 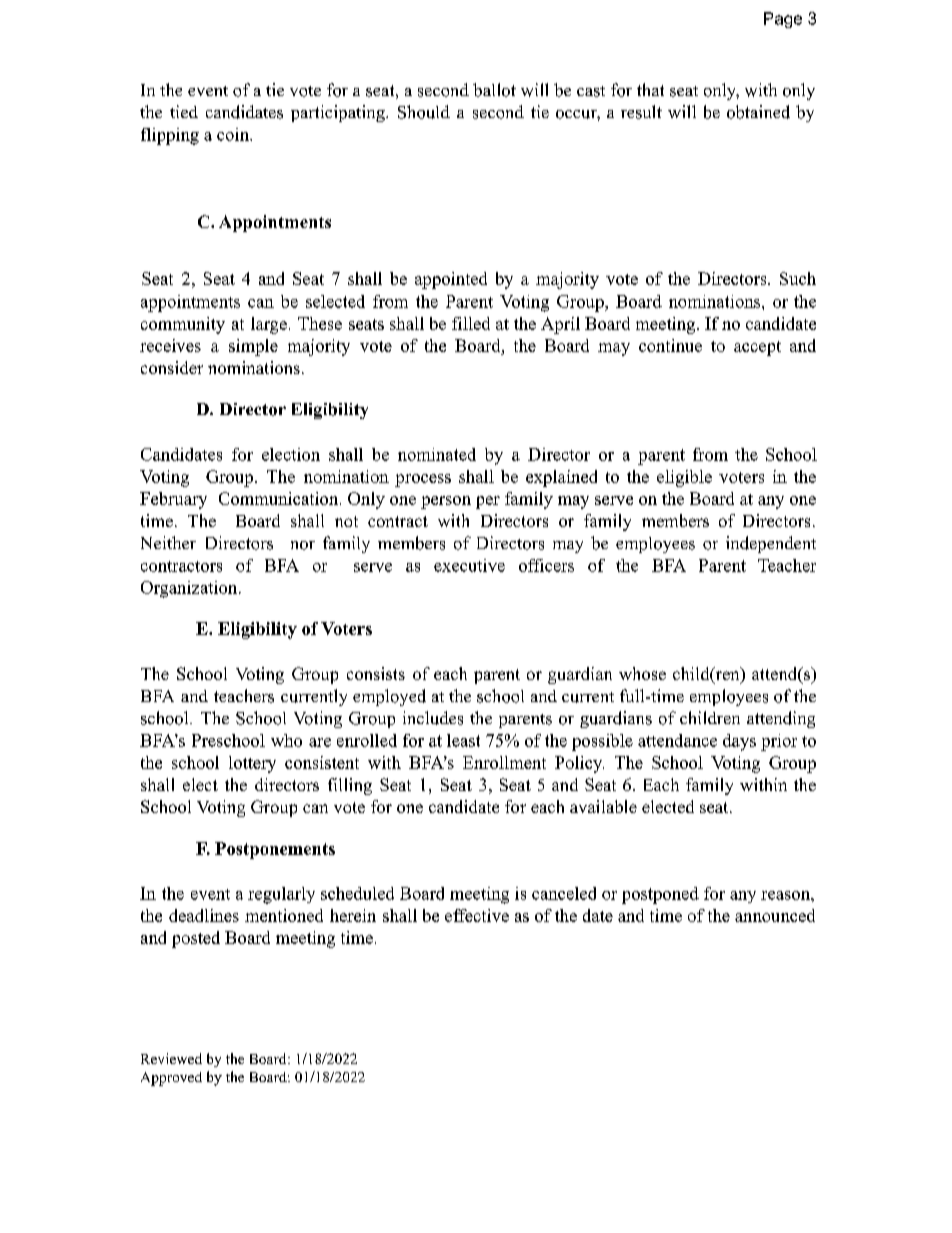 What do you see at coordinates (783, 20) in the document?
I see `Page` at bounding box center [783, 20].
